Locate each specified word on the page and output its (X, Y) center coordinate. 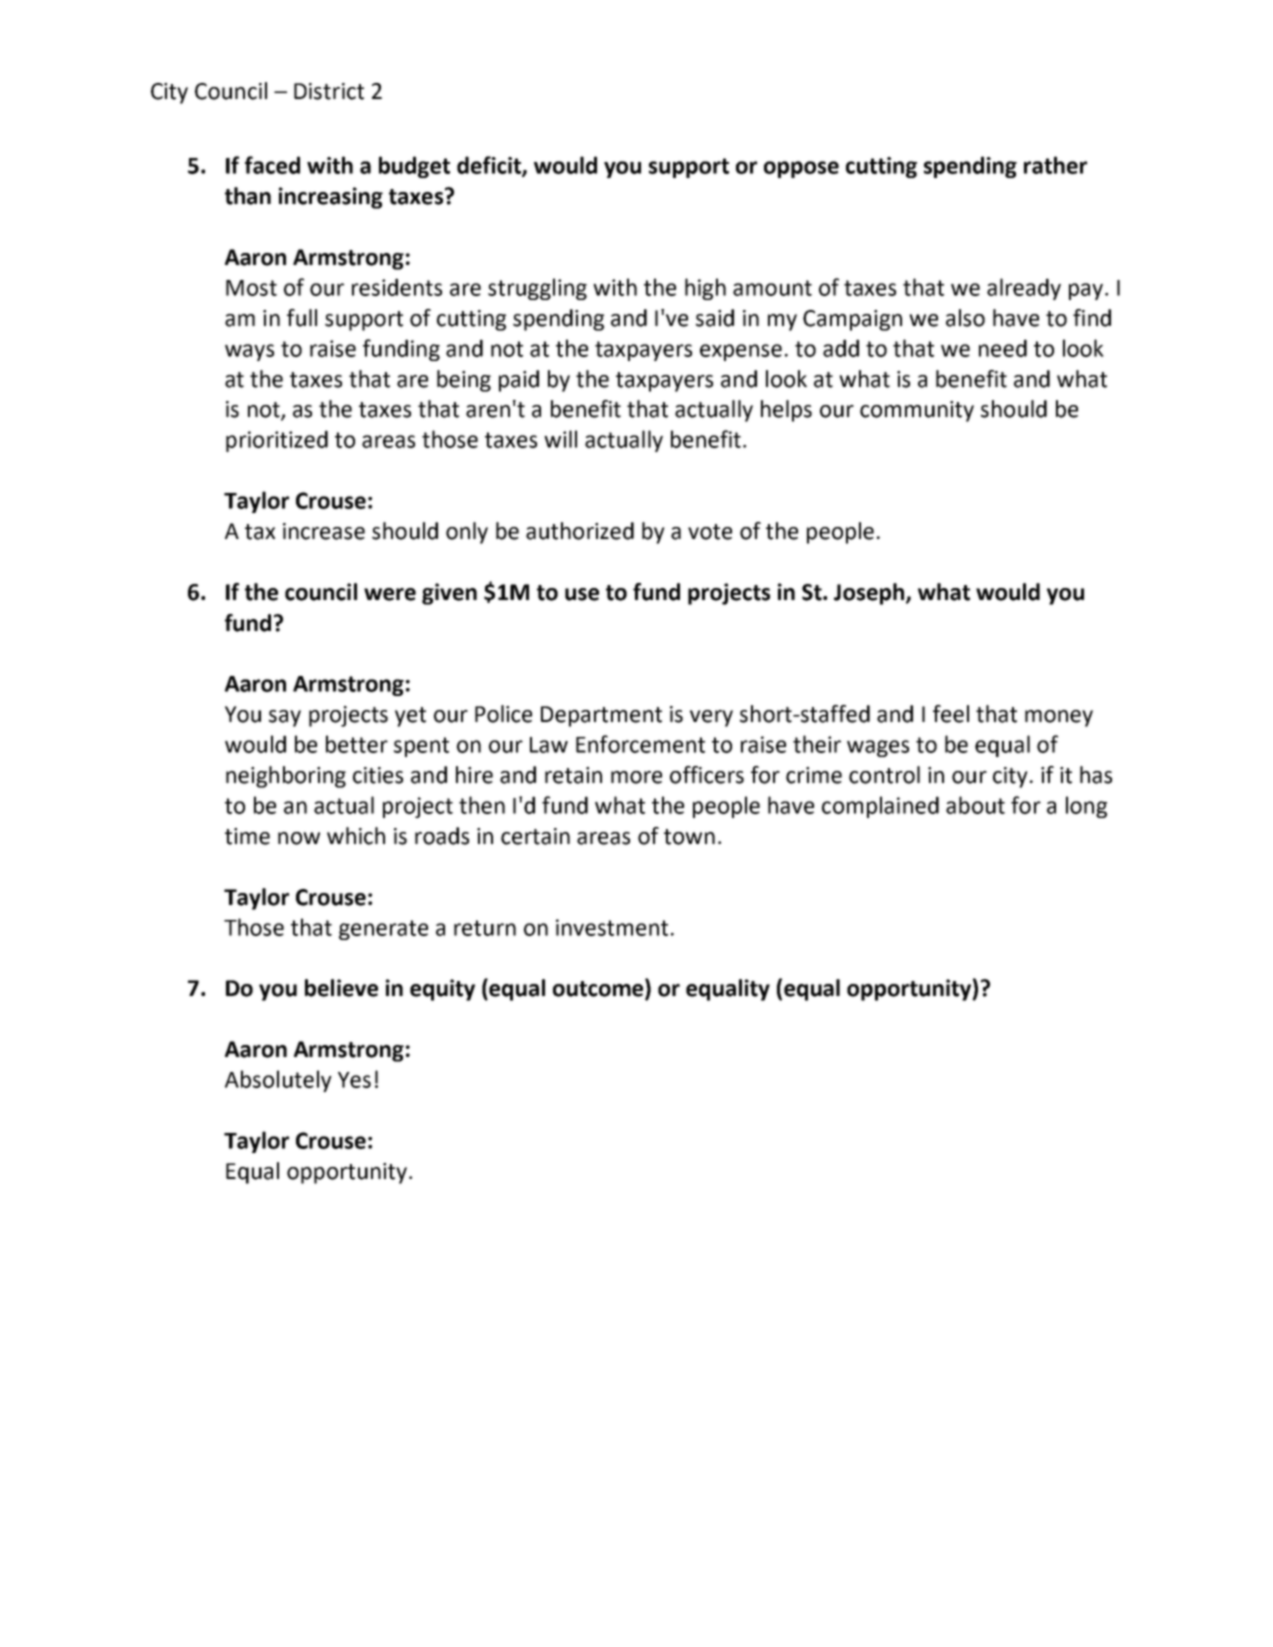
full (302, 318)
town (689, 837)
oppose (801, 169)
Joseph (869, 594)
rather (1055, 165)
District (329, 91)
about (975, 805)
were (390, 594)
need (1003, 348)
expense (741, 352)
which (356, 836)
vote (710, 532)
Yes (354, 1080)
